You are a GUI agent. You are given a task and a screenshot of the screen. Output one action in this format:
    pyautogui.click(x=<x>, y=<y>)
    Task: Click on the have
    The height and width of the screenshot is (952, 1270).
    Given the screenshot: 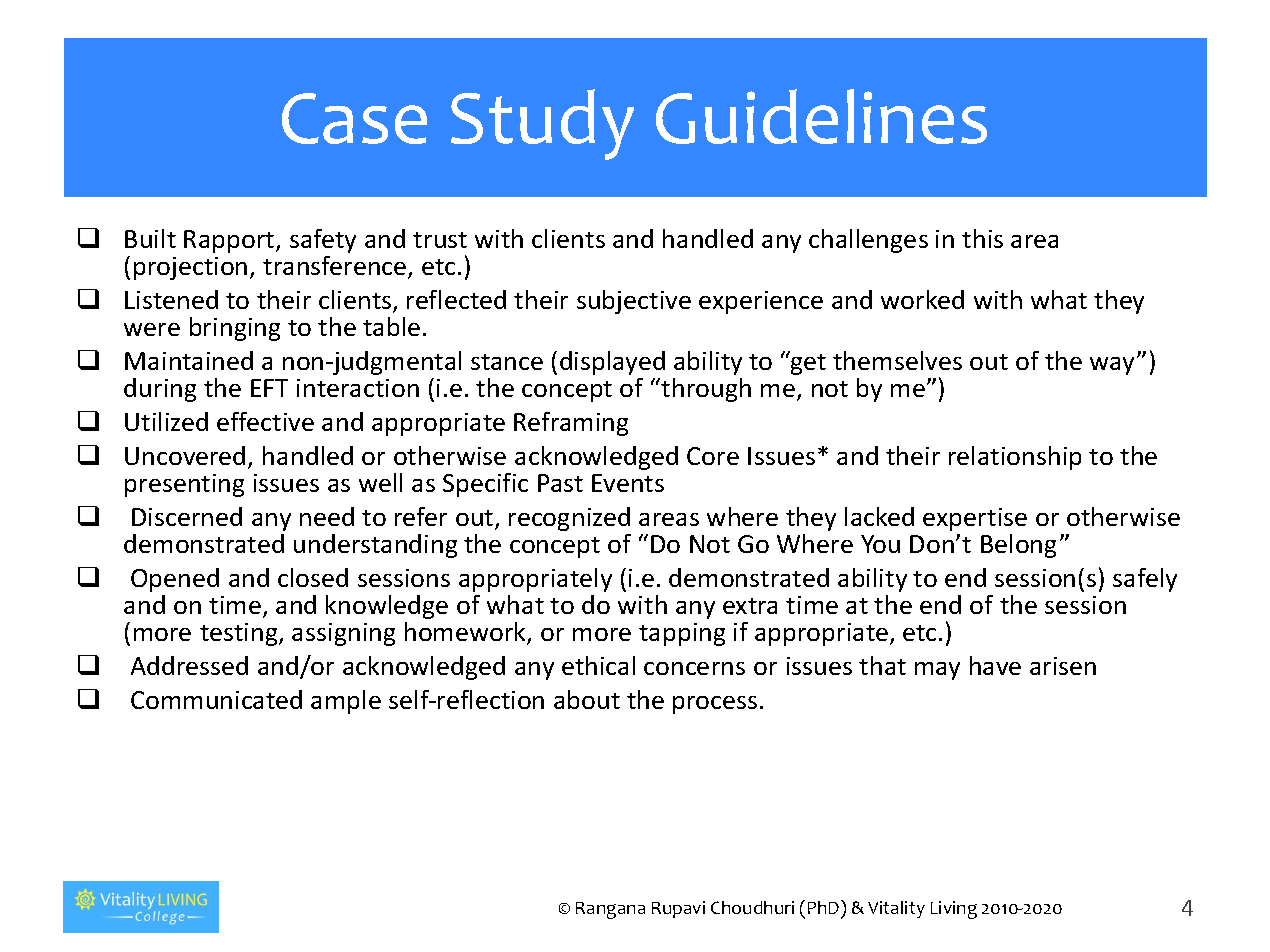 What is the action you would take?
    pyautogui.click(x=995, y=665)
